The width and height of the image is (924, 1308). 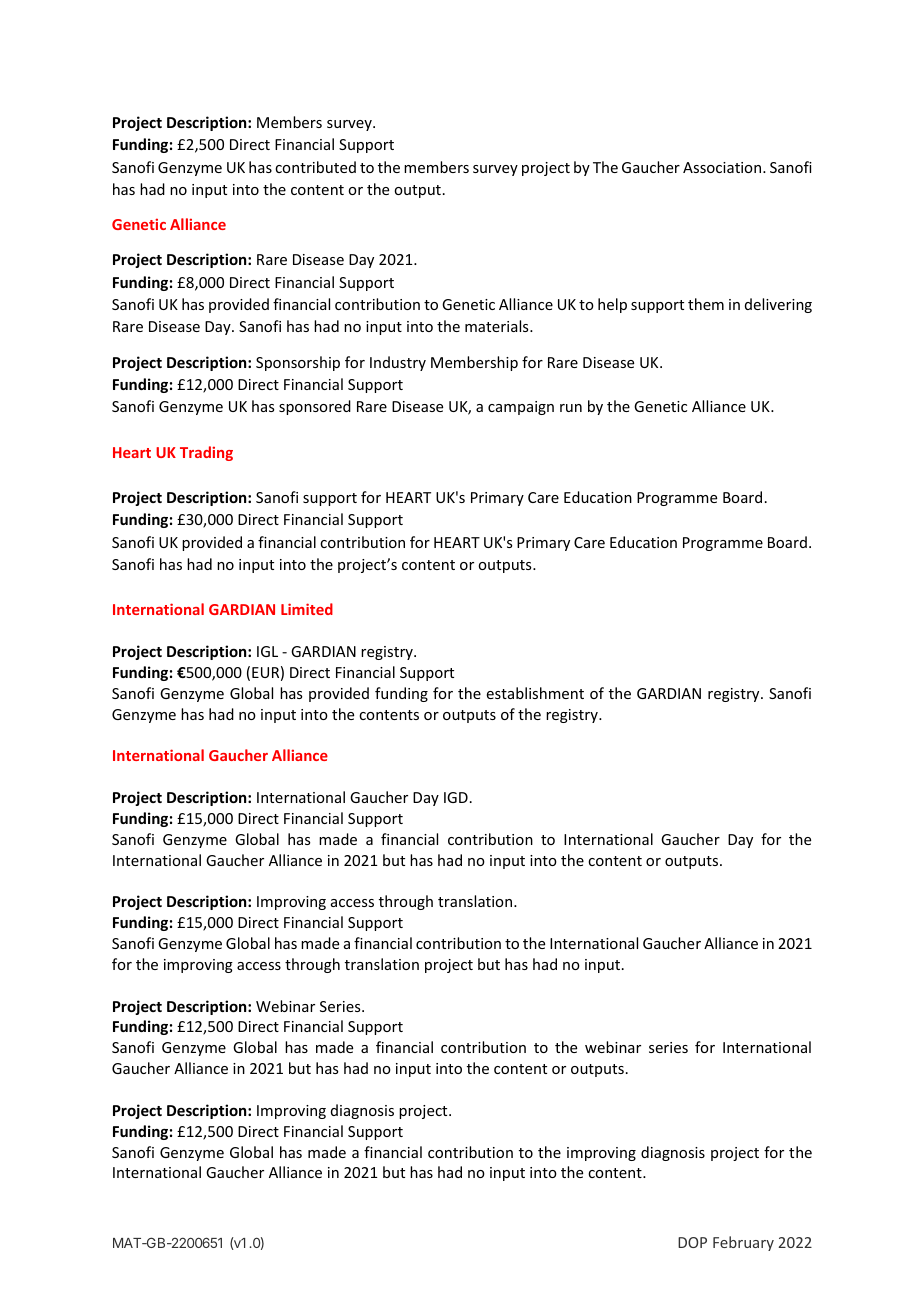 I want to click on campaign, so click(x=521, y=408).
